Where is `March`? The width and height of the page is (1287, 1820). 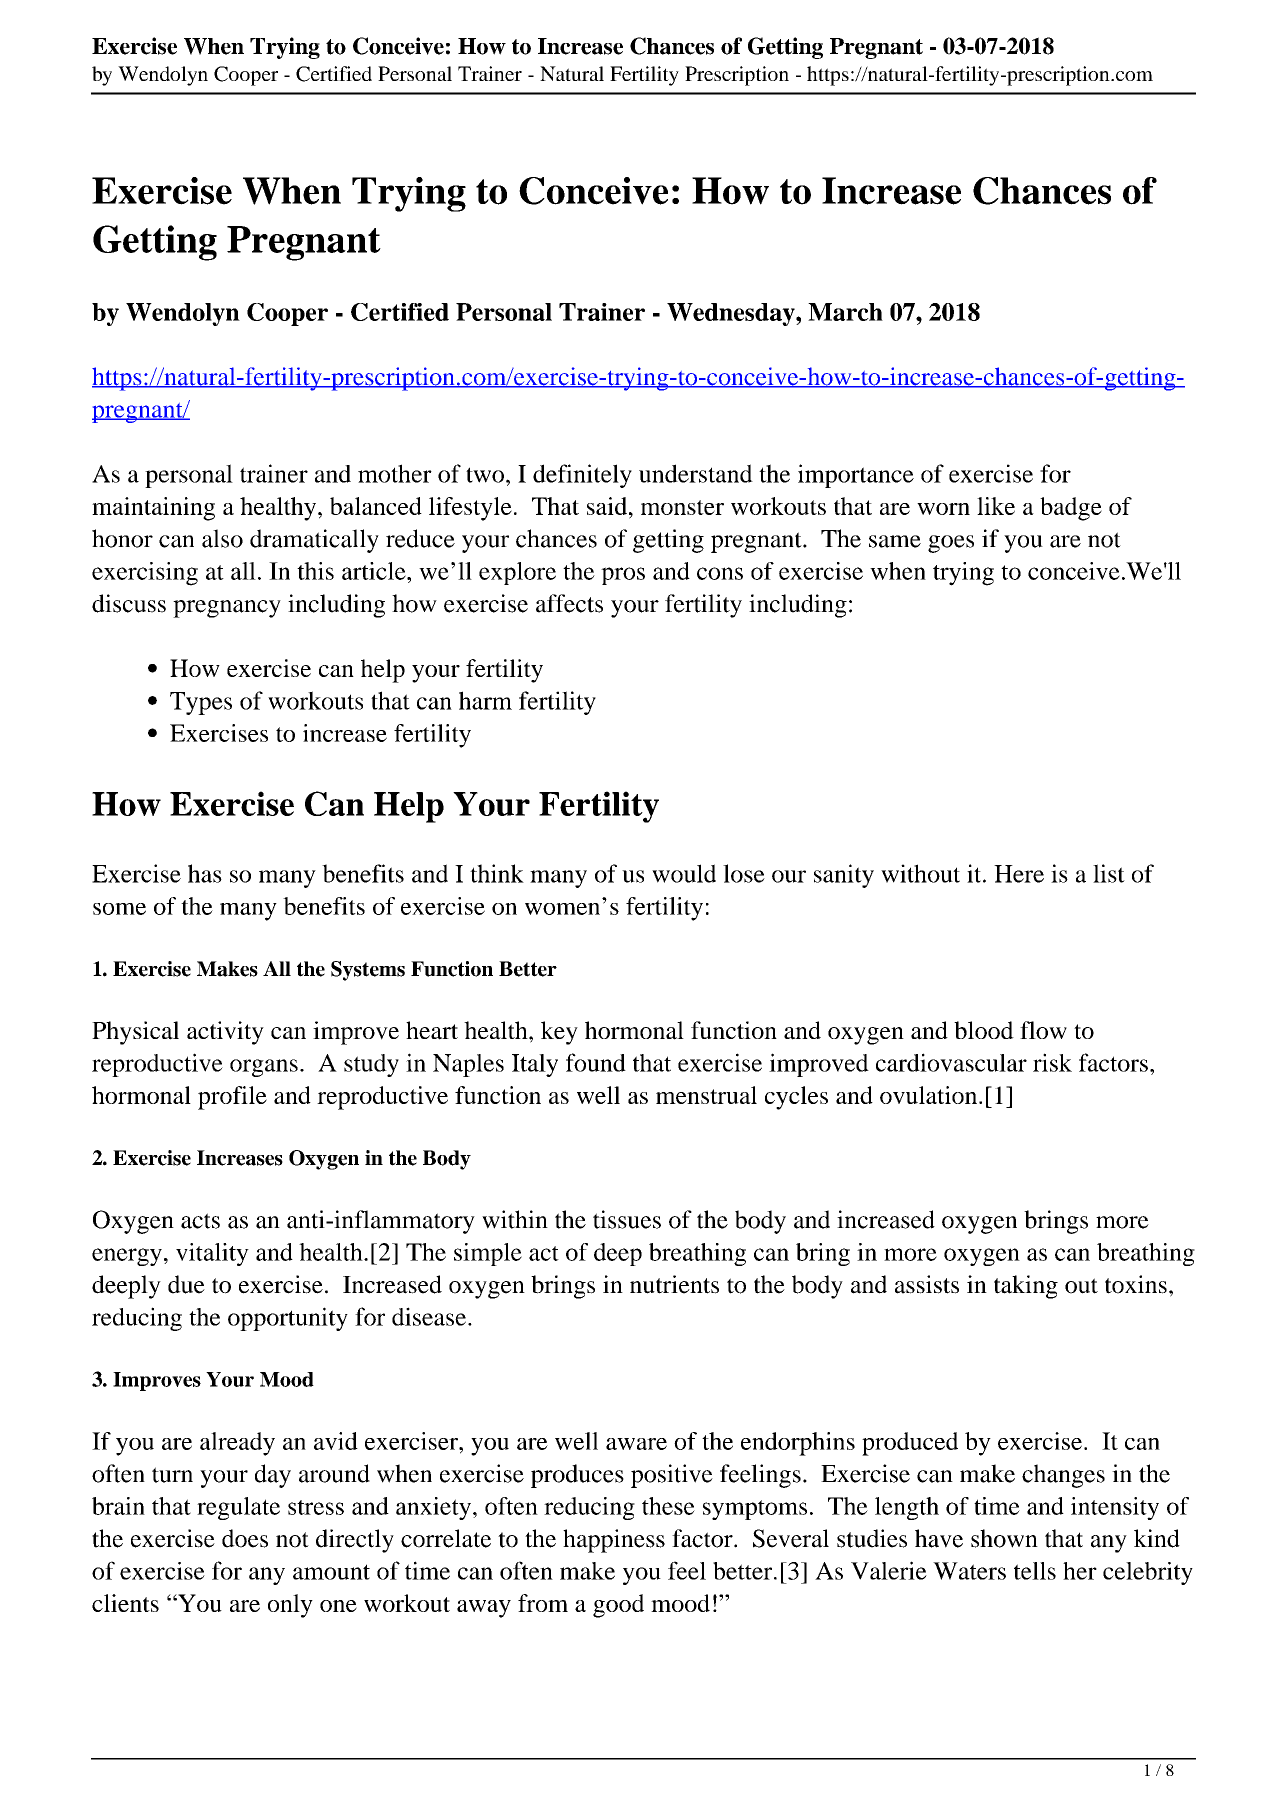 March is located at coordinates (845, 312).
